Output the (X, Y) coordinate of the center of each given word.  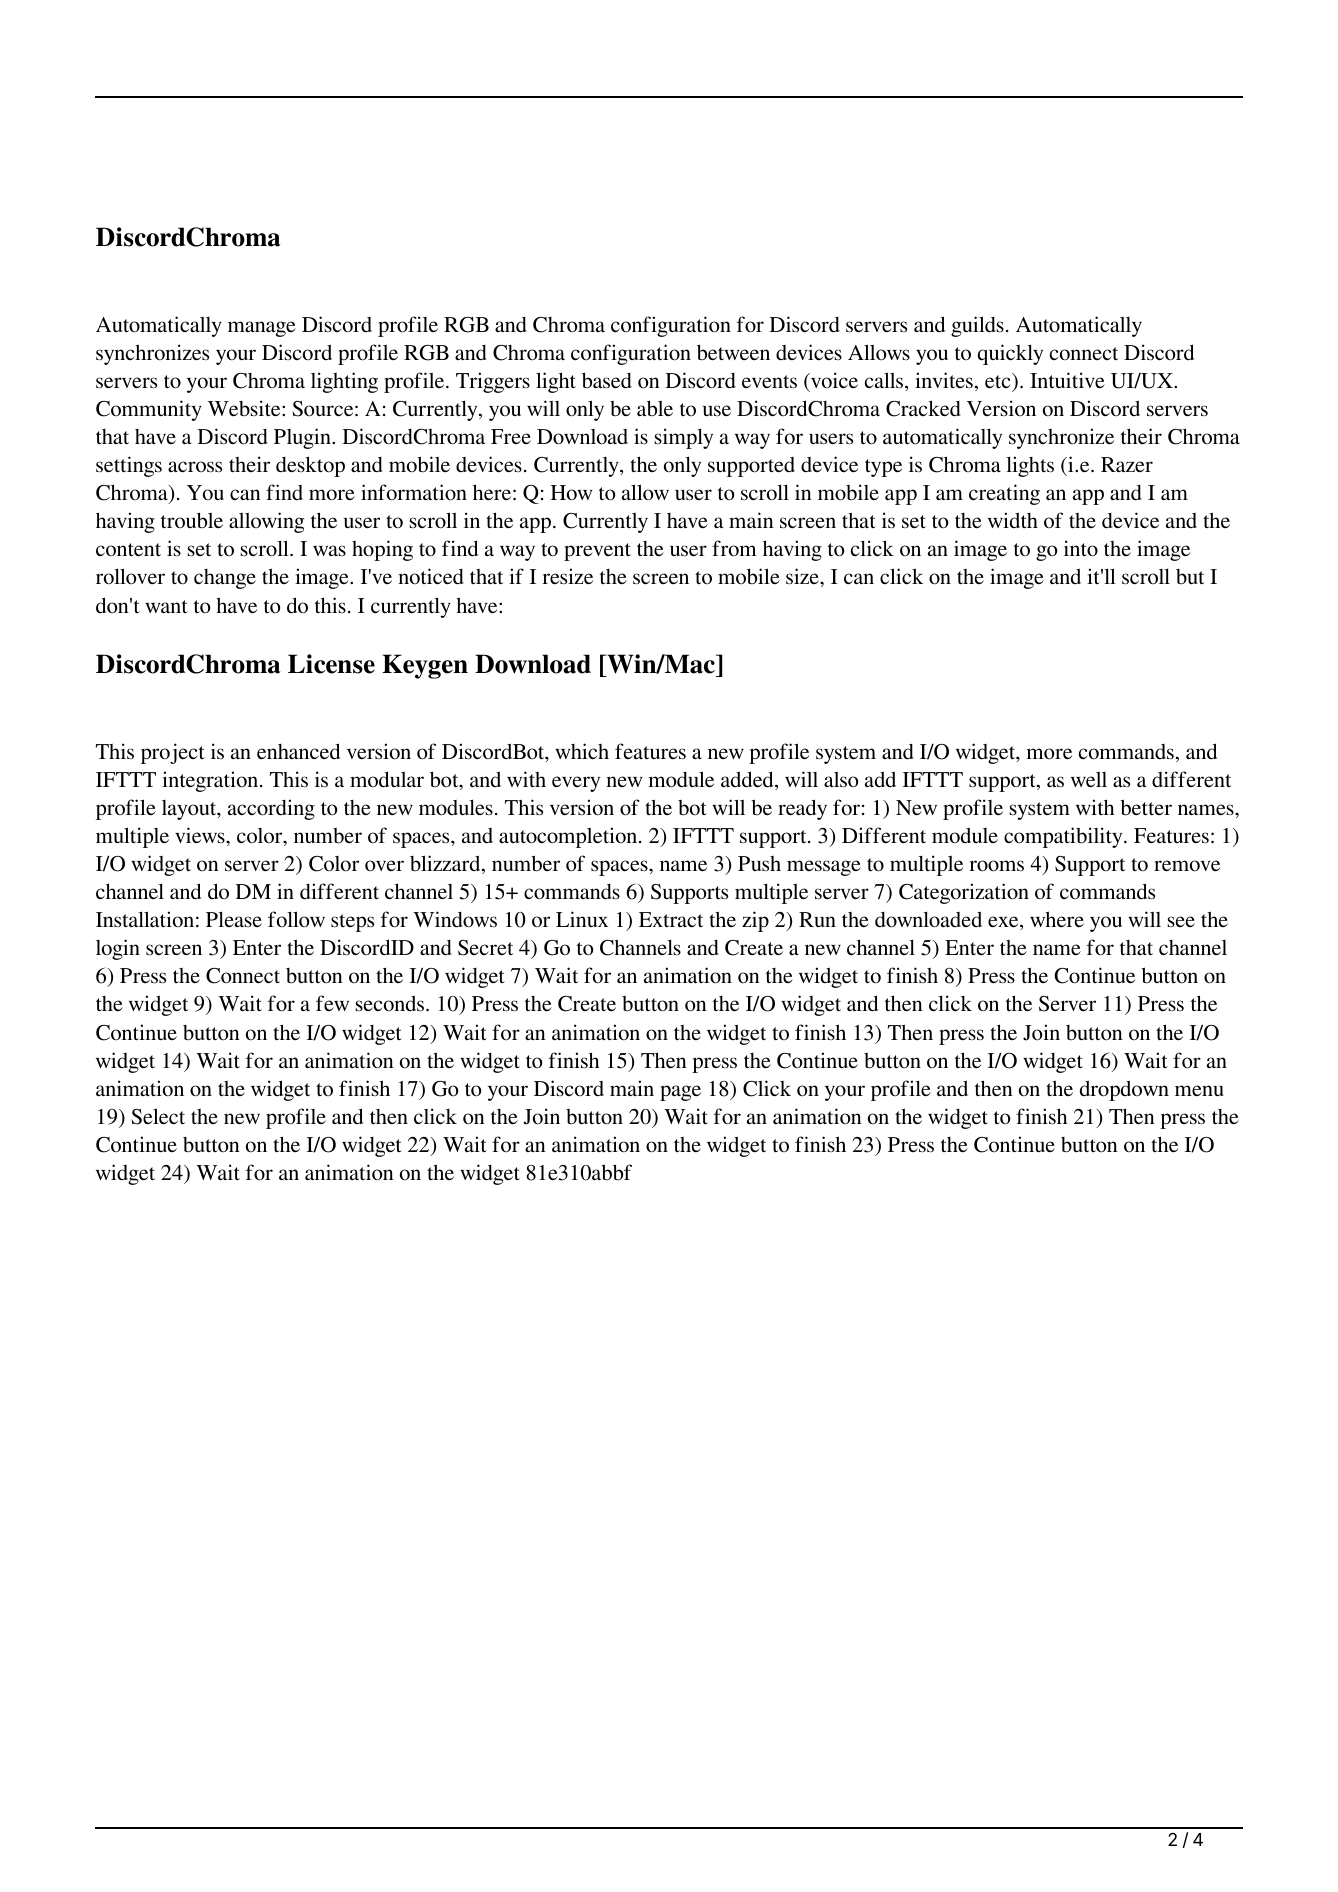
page (680, 1093)
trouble (192, 520)
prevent (597, 552)
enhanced (298, 751)
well (1089, 779)
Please (234, 919)
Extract (671, 919)
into (1081, 548)
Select (158, 1116)
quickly (1010, 354)
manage (262, 329)
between (733, 352)
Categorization (964, 893)
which (582, 751)
